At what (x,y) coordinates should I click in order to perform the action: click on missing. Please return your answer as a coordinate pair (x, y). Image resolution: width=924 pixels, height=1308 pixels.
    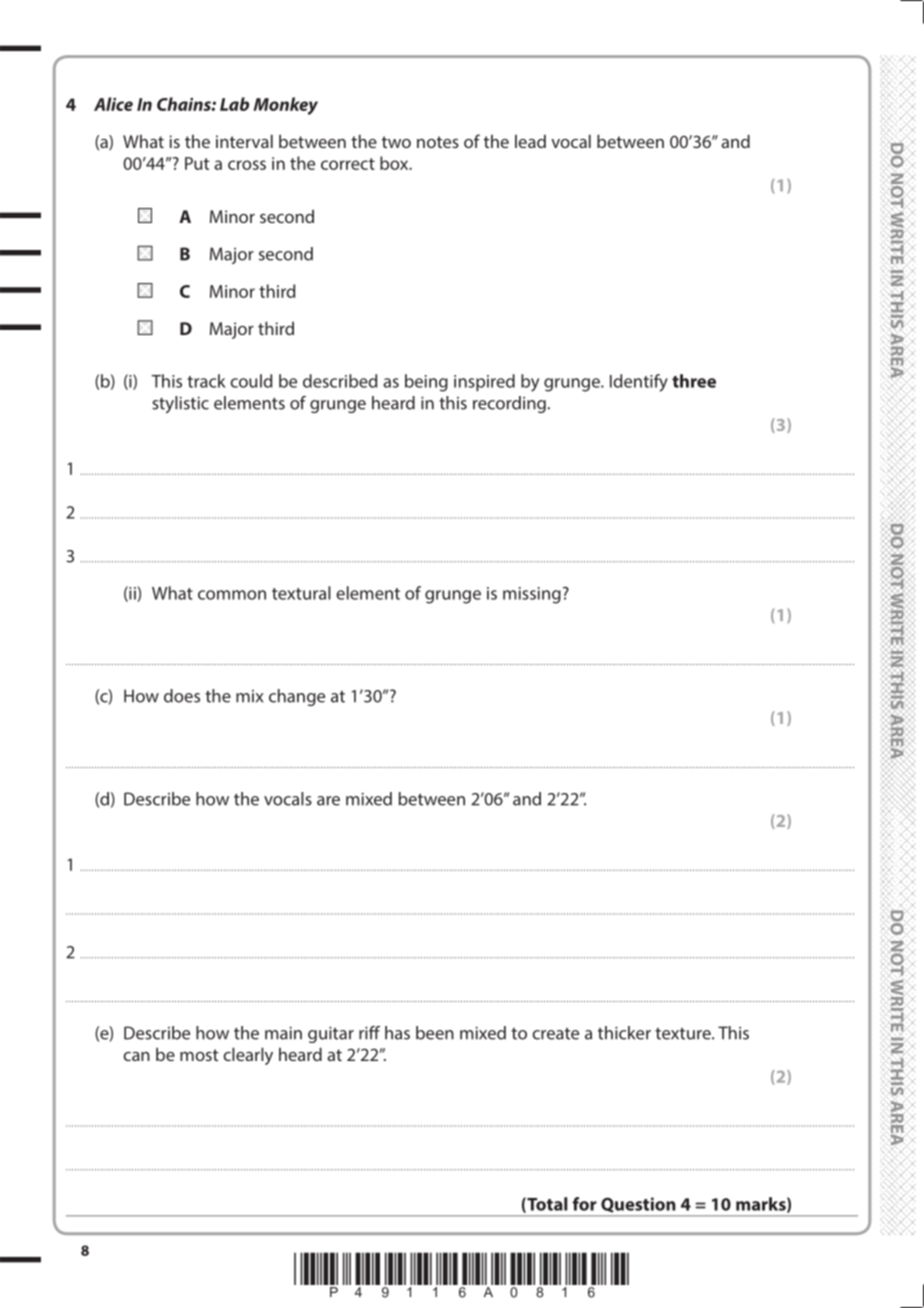
    Looking at the image, I should click on (532, 595).
